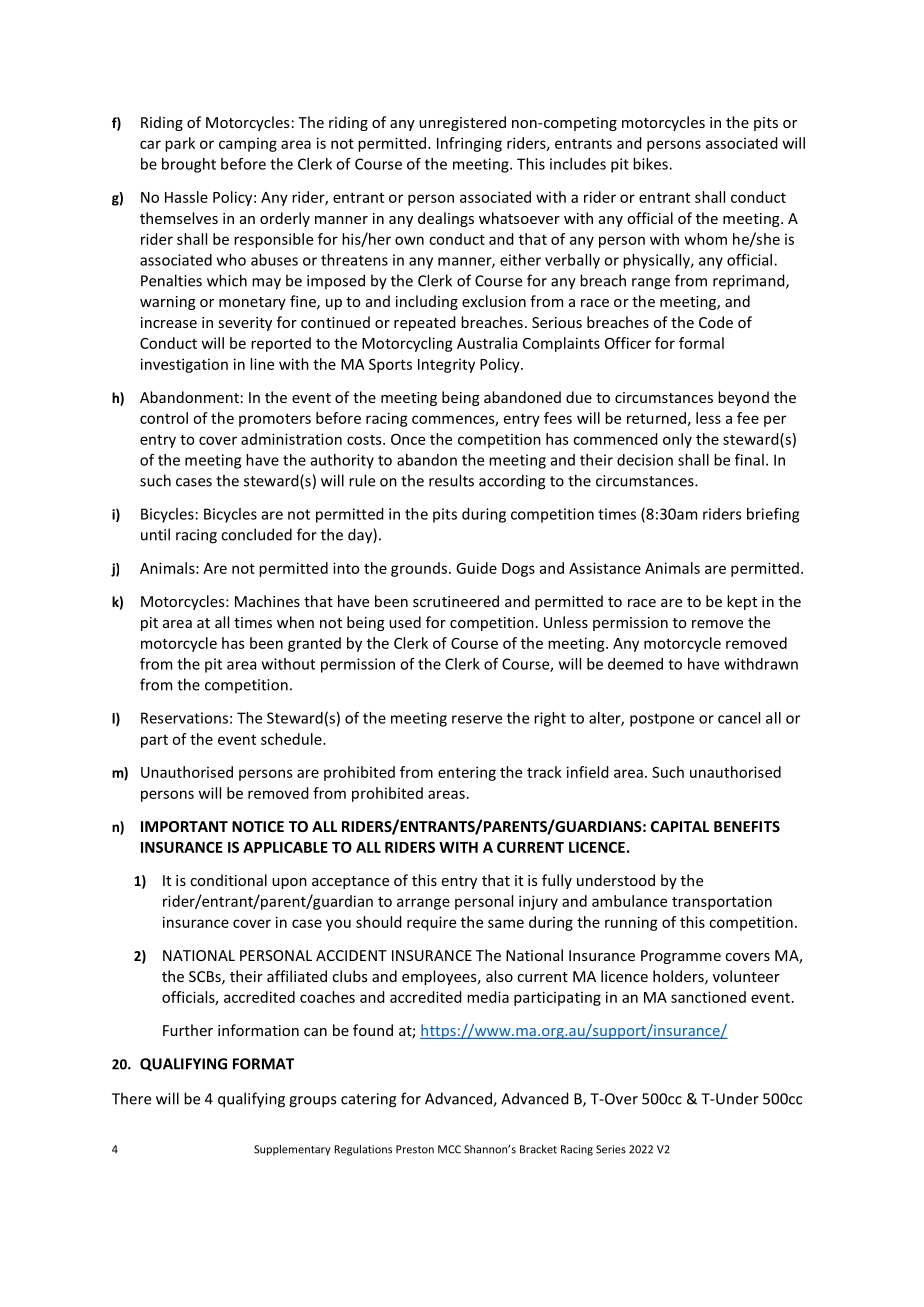  I want to click on entering, so click(467, 773).
